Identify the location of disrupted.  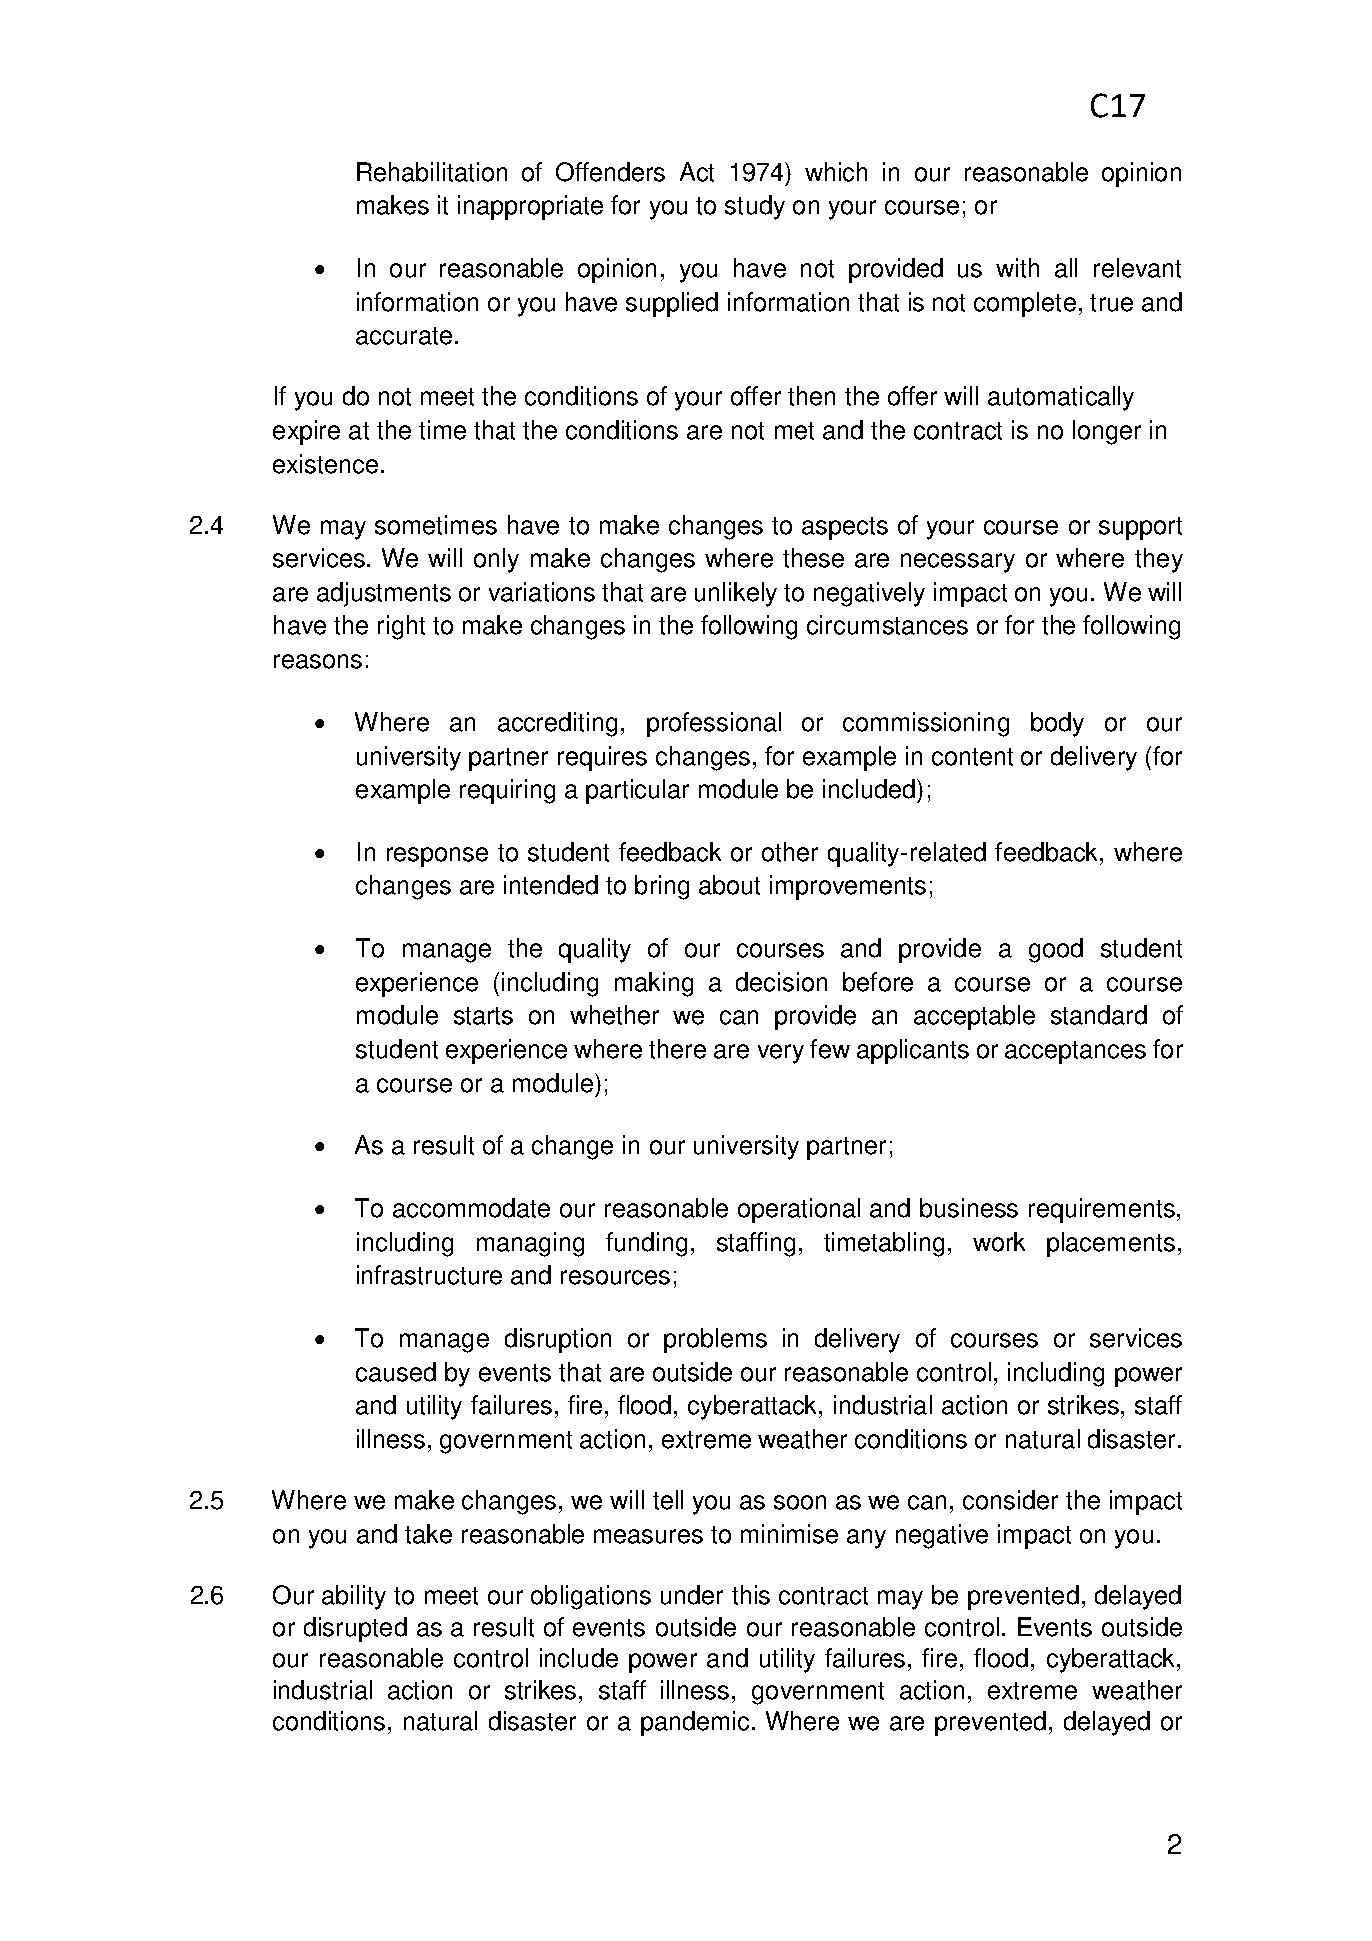
(355, 1629).
